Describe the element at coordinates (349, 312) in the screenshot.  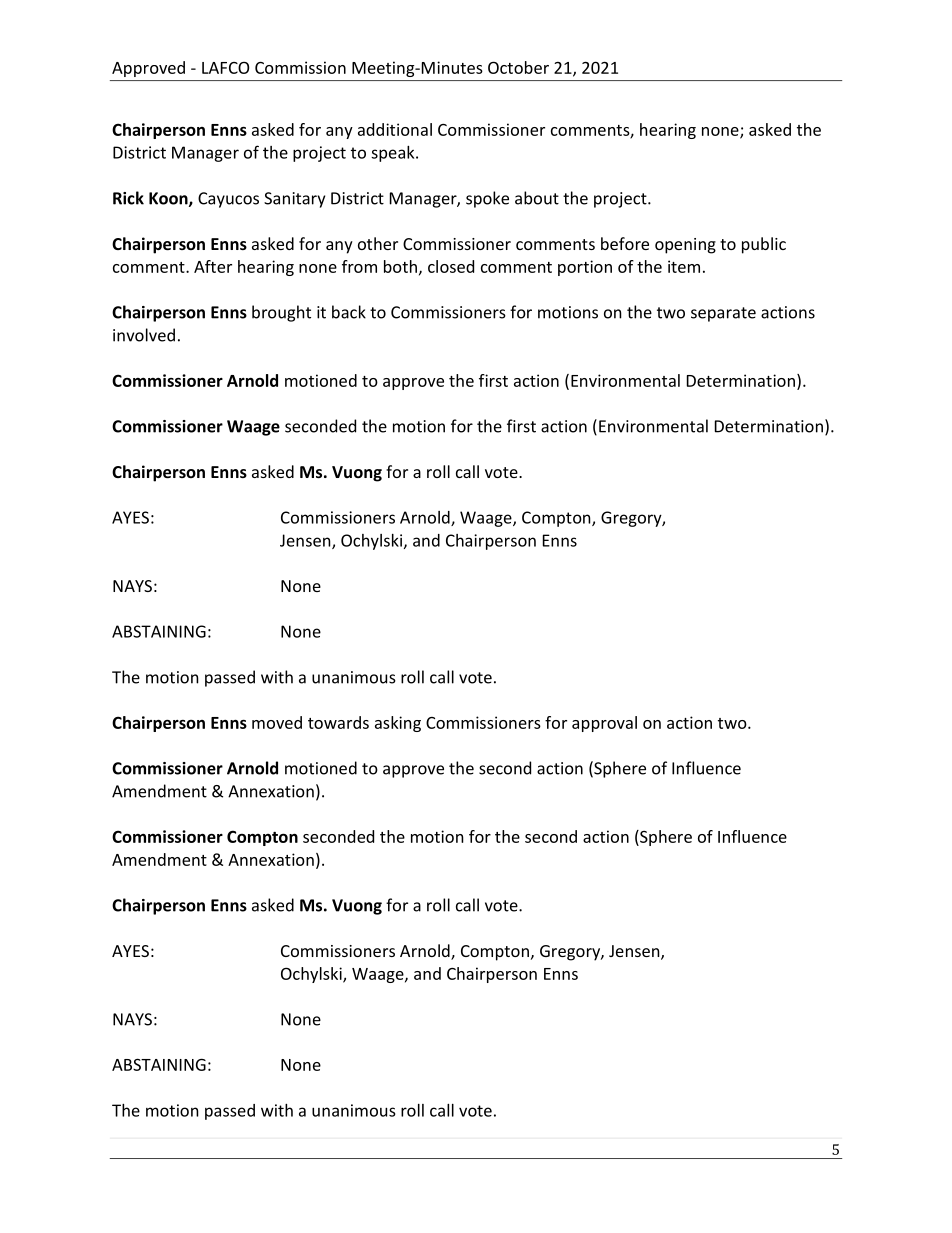
I see `back` at that location.
